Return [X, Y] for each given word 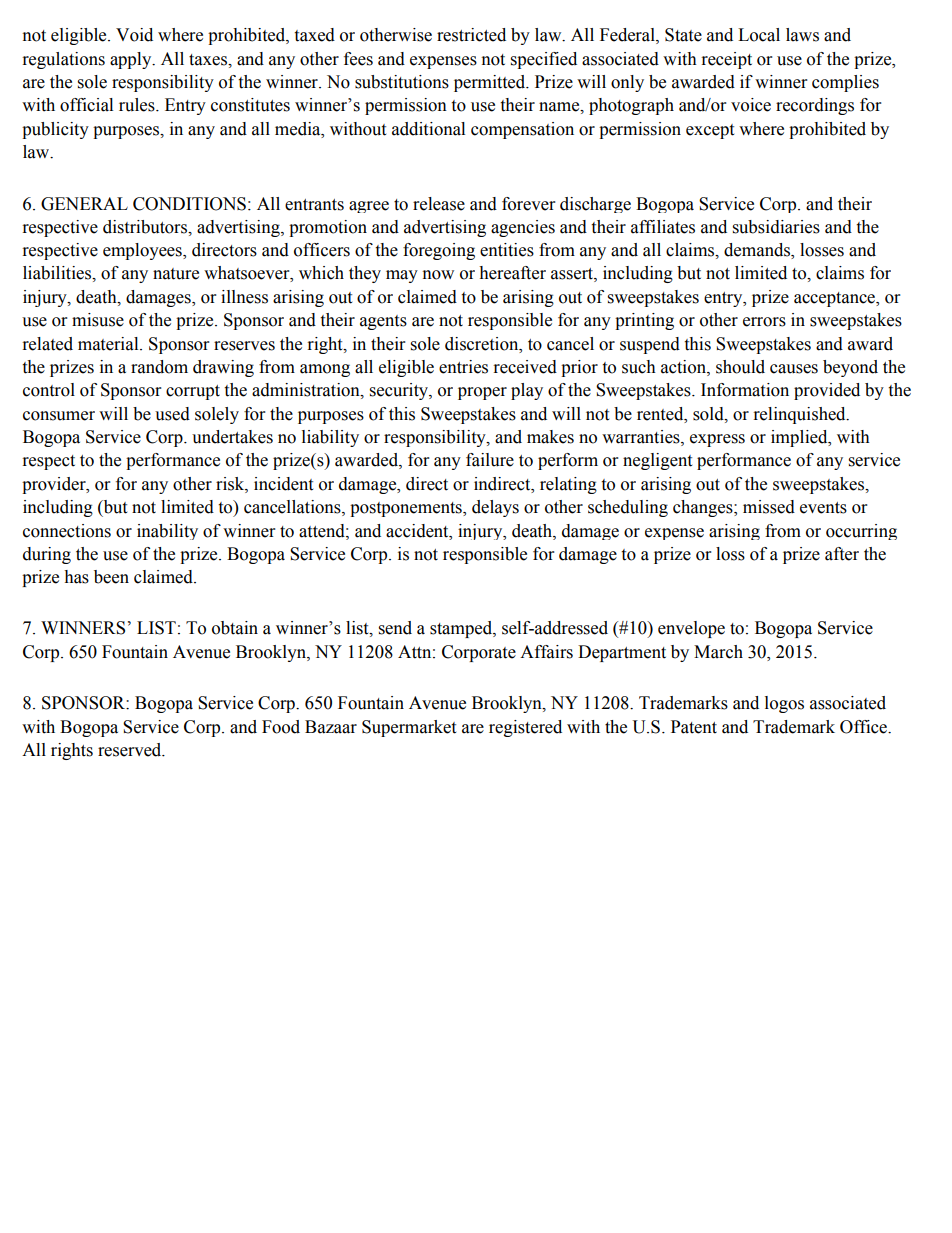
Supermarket [409, 728]
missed [769, 507]
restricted [471, 35]
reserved [131, 750]
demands [758, 251]
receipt [727, 60]
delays [495, 508]
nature [176, 274]
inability [167, 532]
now [438, 275]
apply [132, 60]
